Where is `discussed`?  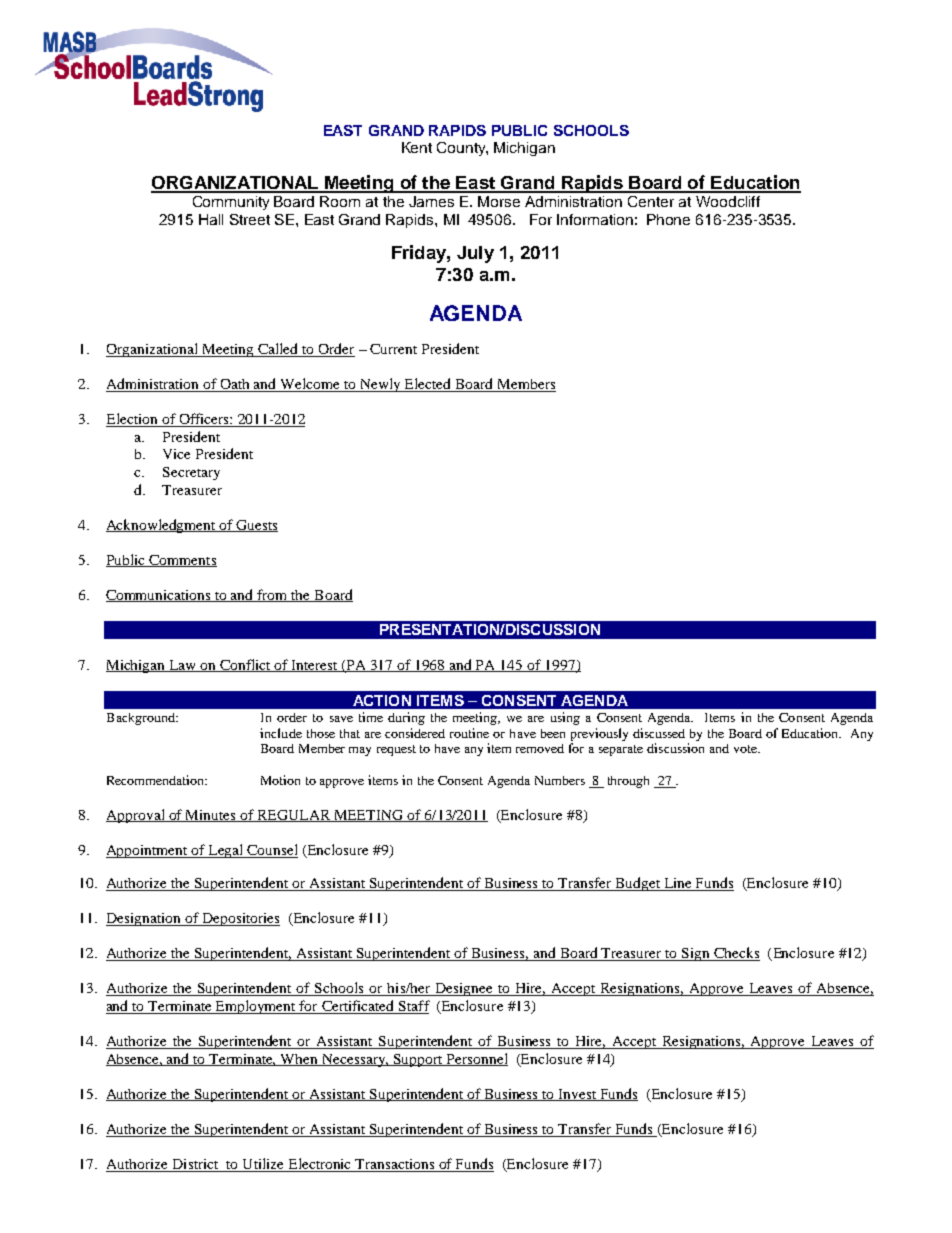 discussed is located at coordinates (659, 733).
